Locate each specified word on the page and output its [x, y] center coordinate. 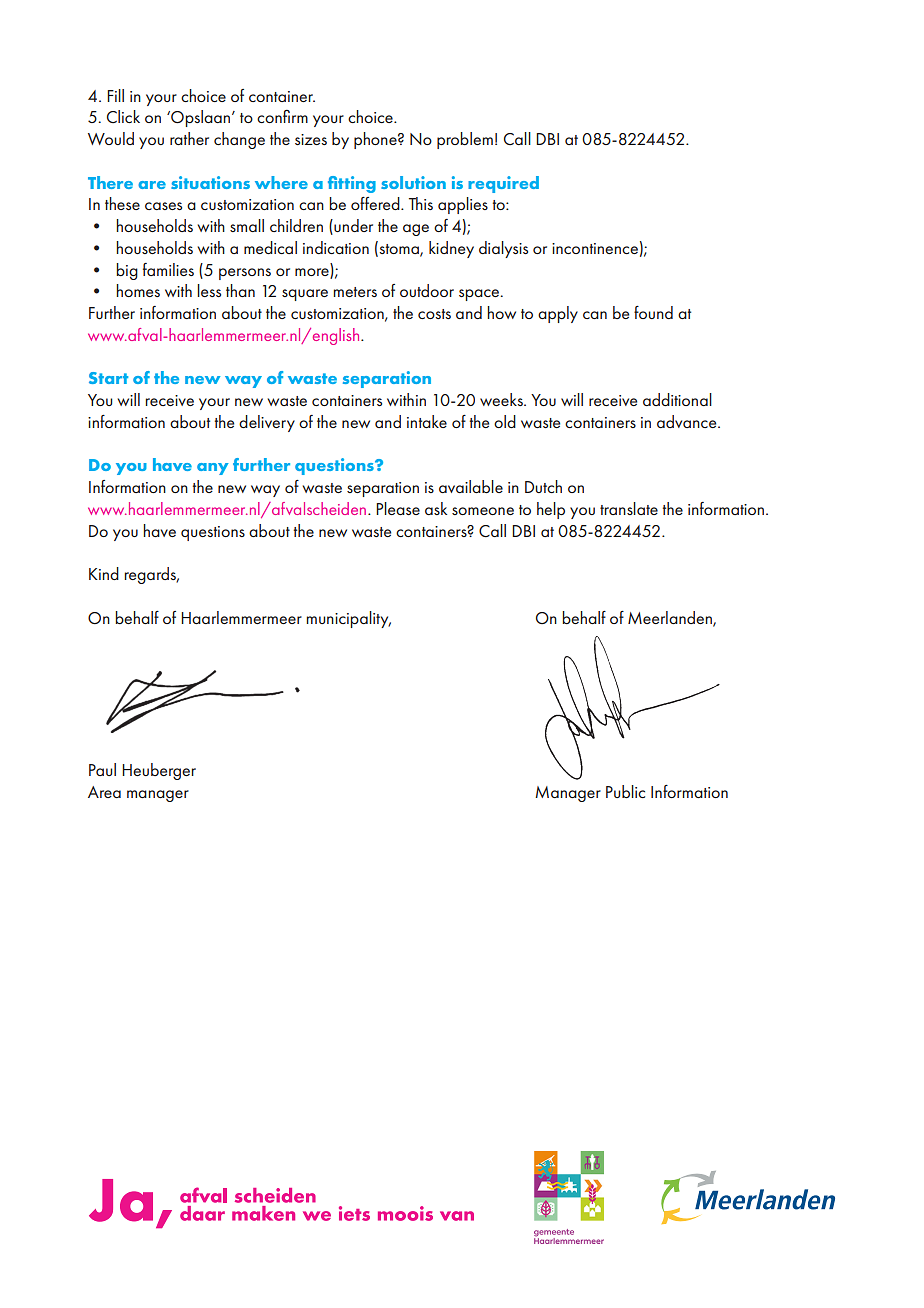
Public [625, 791]
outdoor [427, 290]
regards [151, 575]
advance [688, 421]
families [168, 269]
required [503, 184]
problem [465, 140]
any [213, 469]
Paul [102, 769]
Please [398, 508]
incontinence [595, 248]
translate [629, 508]
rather [189, 138]
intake [427, 421]
